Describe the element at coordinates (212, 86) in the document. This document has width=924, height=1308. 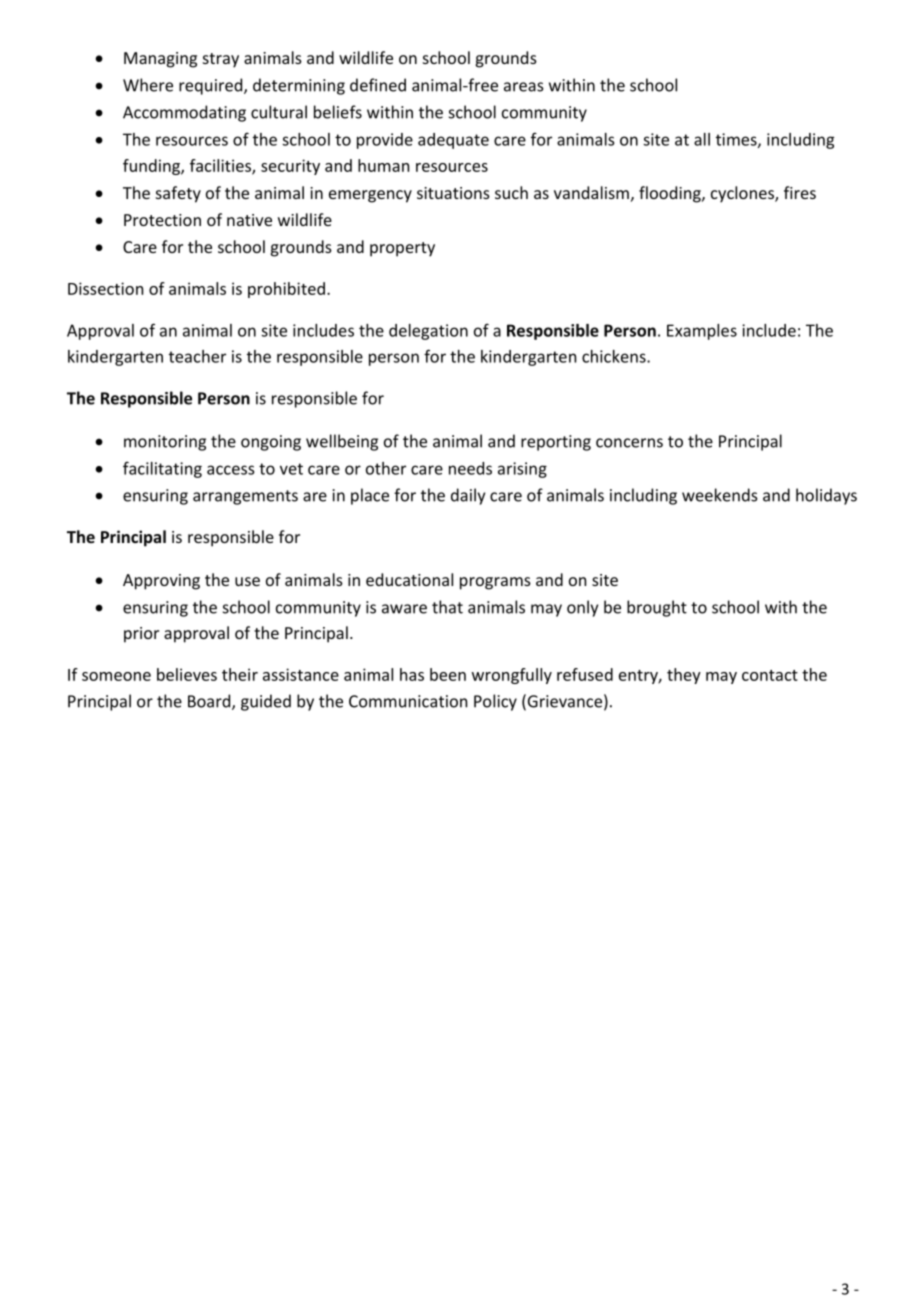
I see `required` at that location.
